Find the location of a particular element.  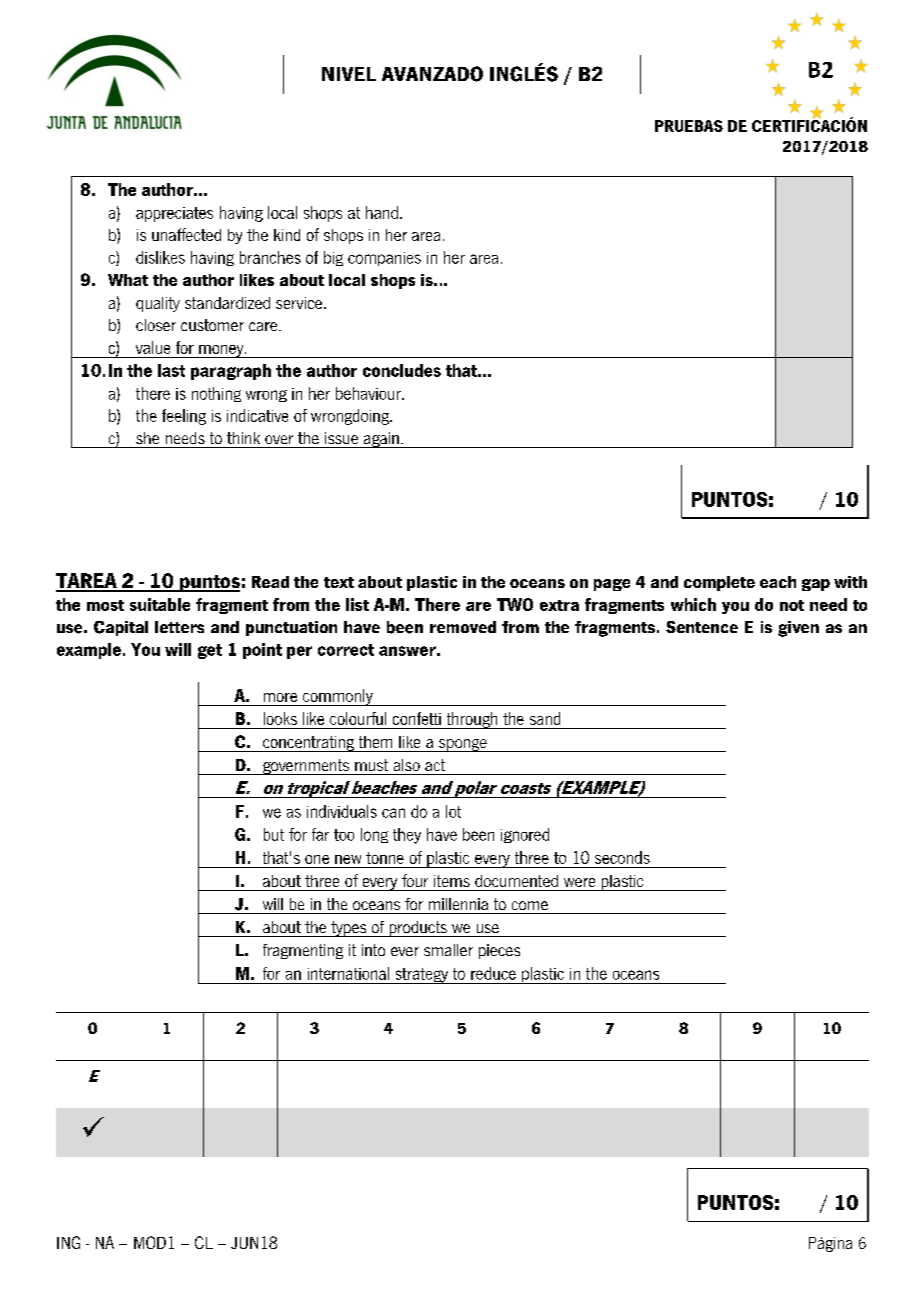

unaffected is located at coordinates (186, 234).
